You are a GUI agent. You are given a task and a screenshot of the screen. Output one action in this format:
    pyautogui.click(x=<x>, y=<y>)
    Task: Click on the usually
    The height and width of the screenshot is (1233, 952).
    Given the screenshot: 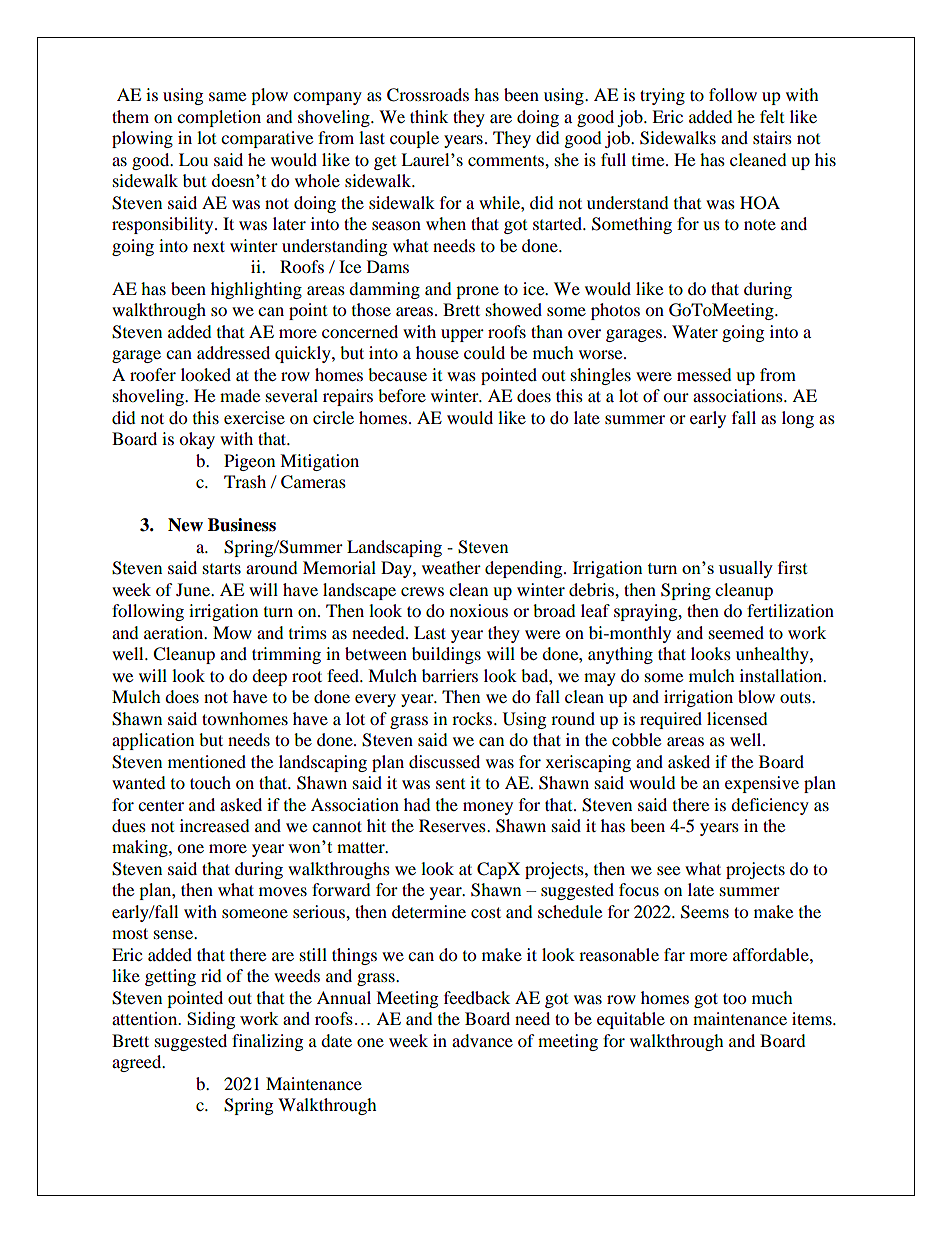 What is the action you would take?
    pyautogui.click(x=746, y=569)
